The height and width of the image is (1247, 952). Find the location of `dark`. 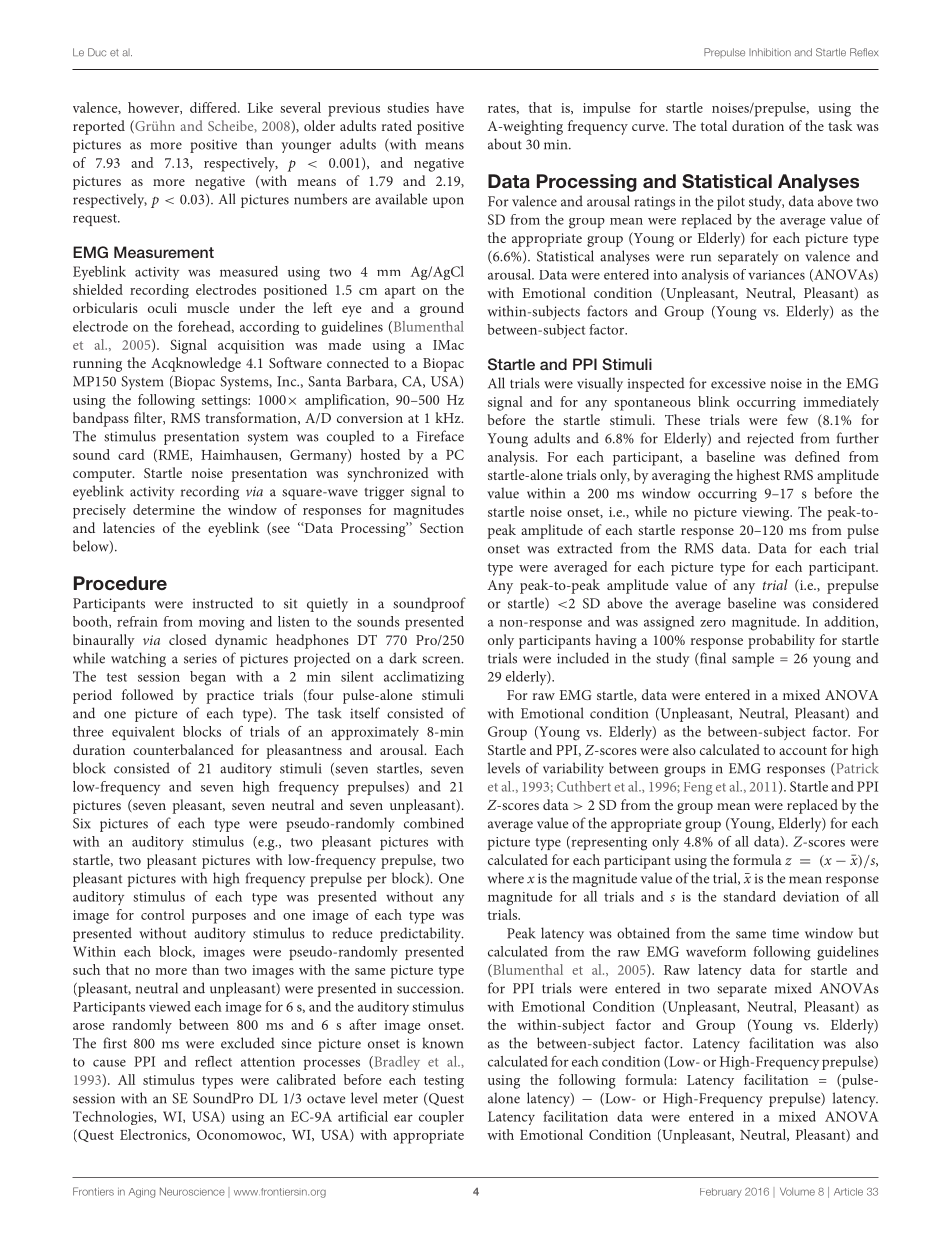

dark is located at coordinates (403, 658).
